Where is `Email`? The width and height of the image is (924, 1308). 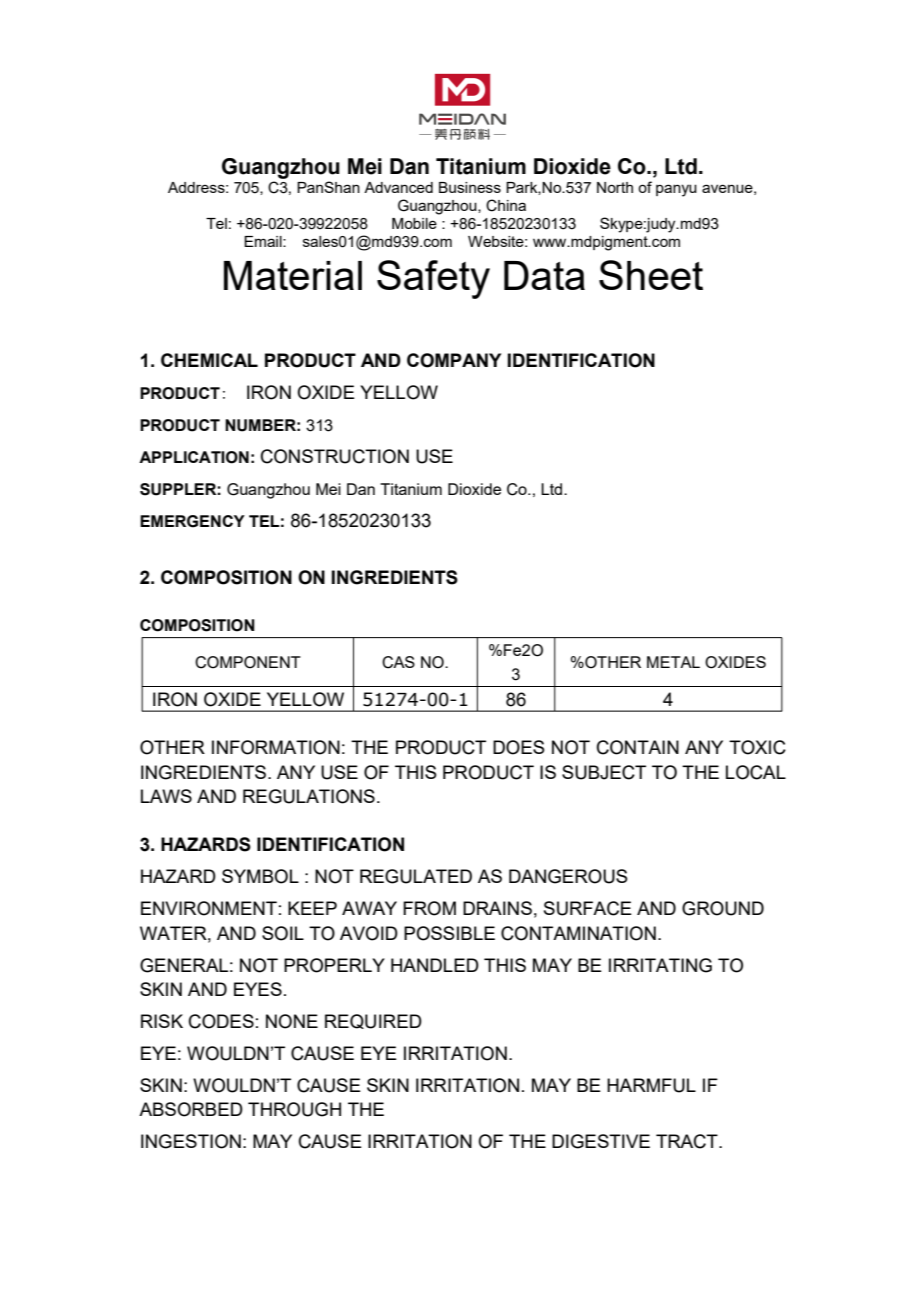
Email is located at coordinates (264, 241).
